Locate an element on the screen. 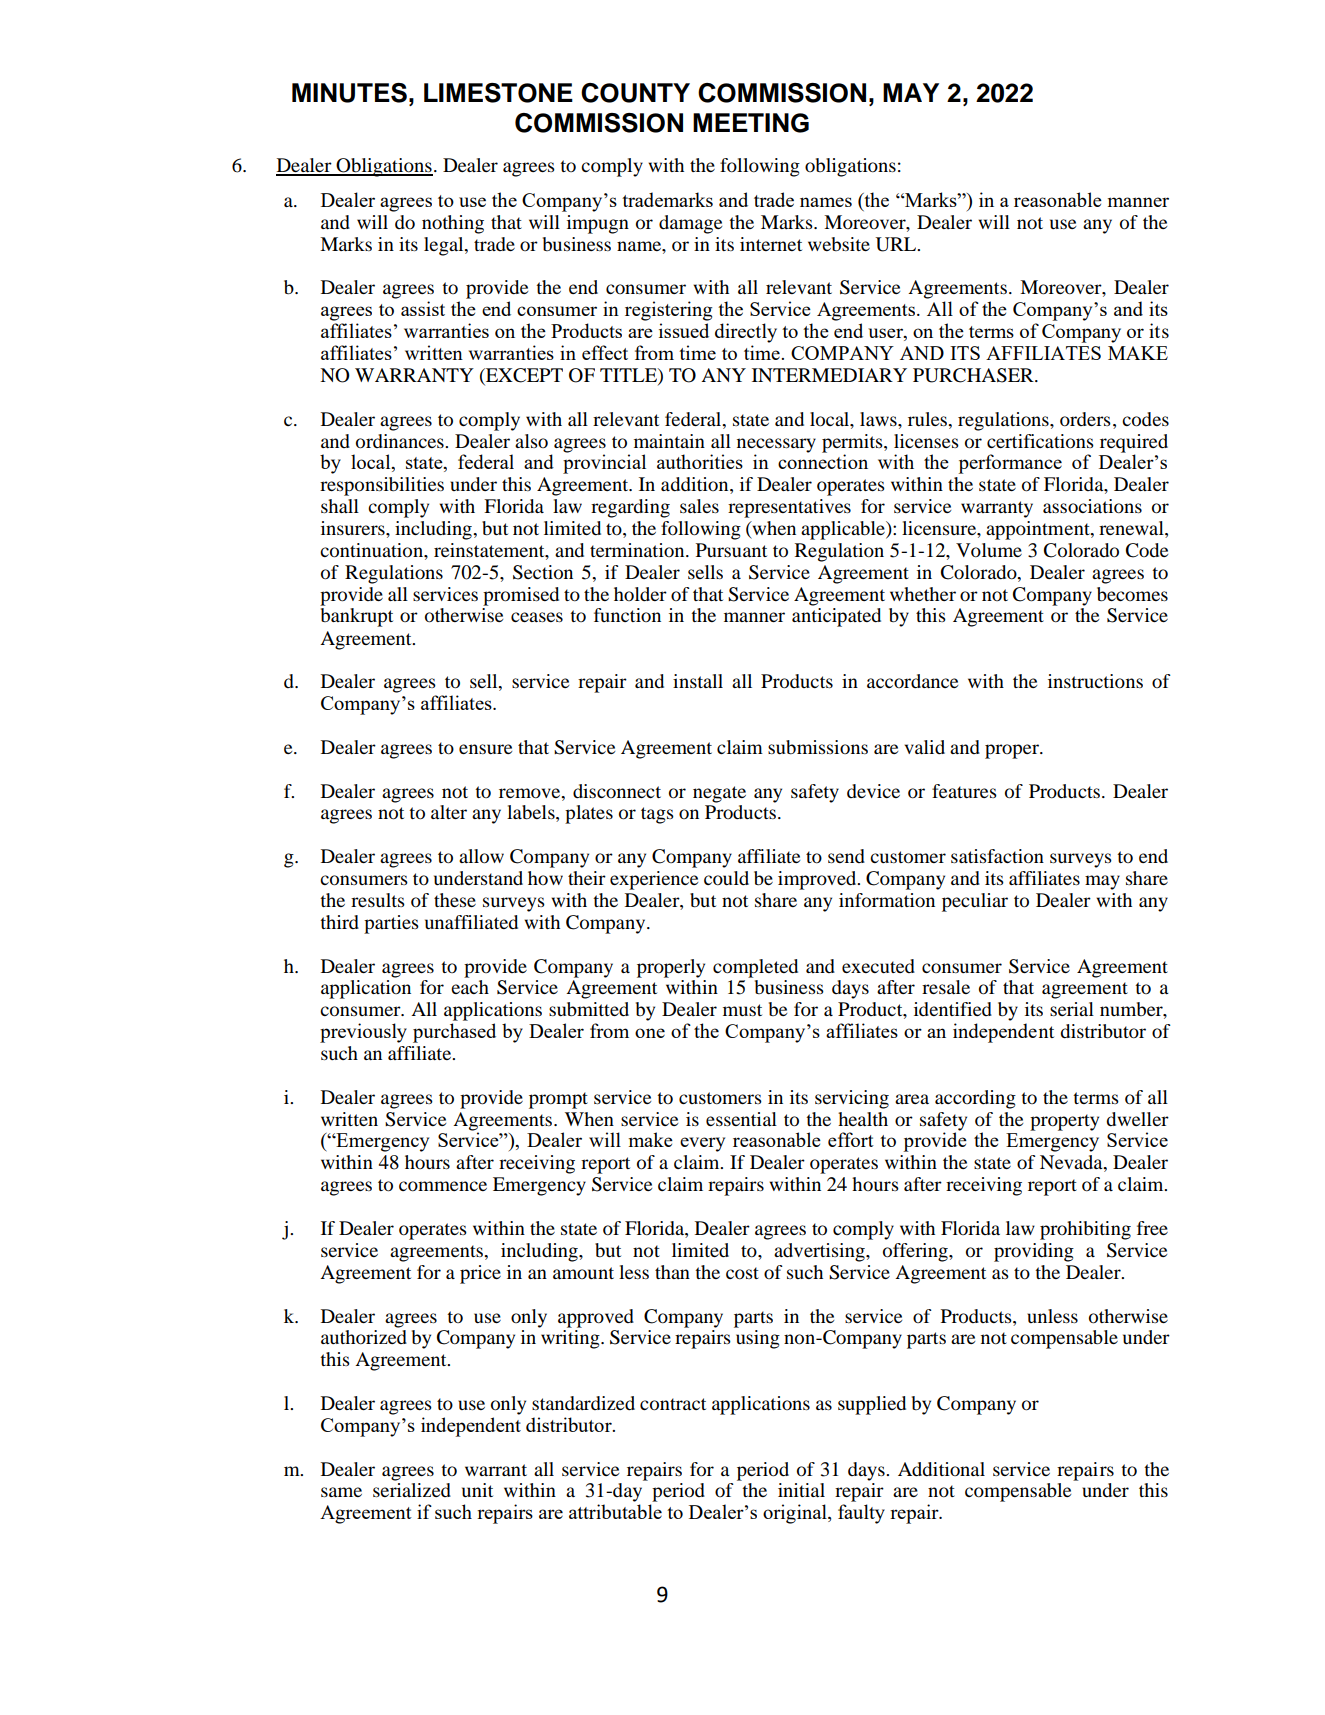 The image size is (1325, 1715). identified is located at coordinates (953, 1009).
